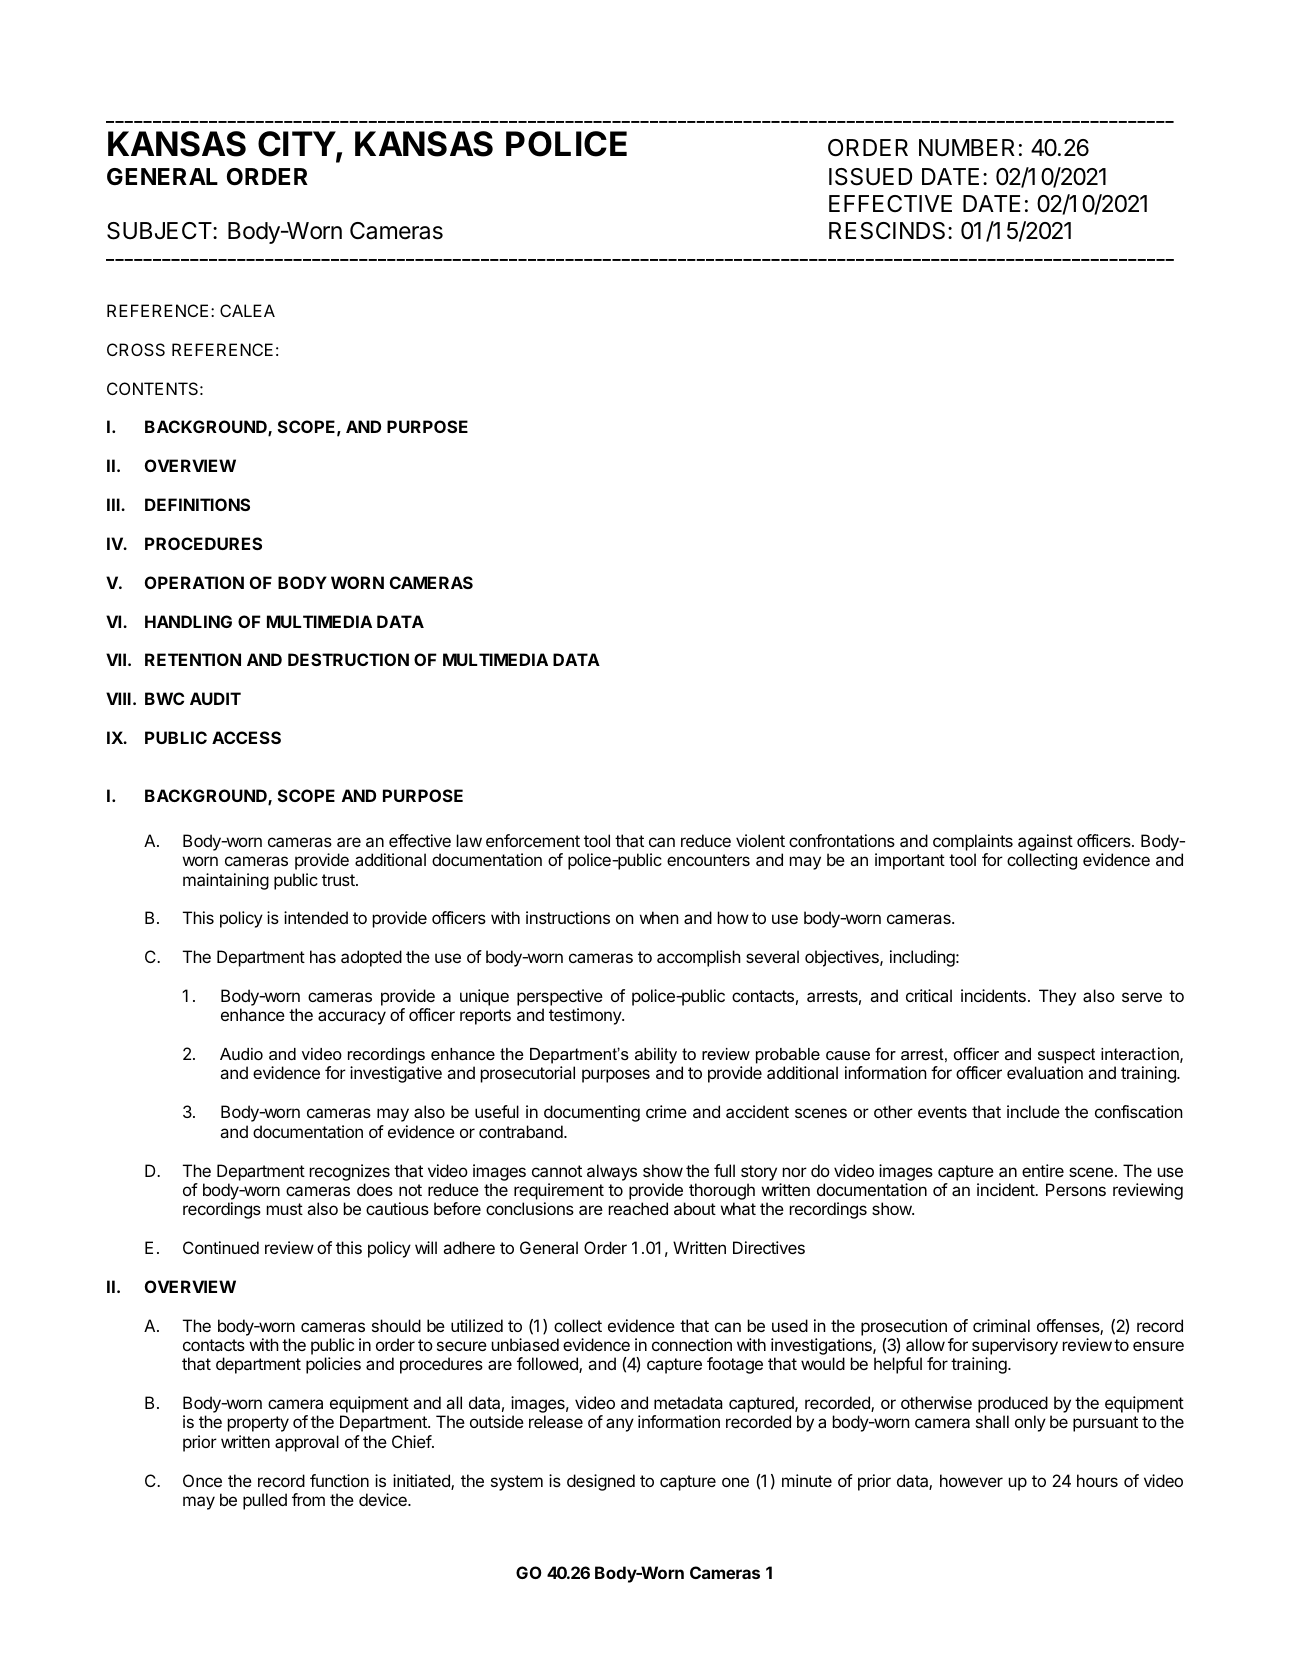  What do you see at coordinates (202, 1480) in the page?
I see `Once` at bounding box center [202, 1480].
